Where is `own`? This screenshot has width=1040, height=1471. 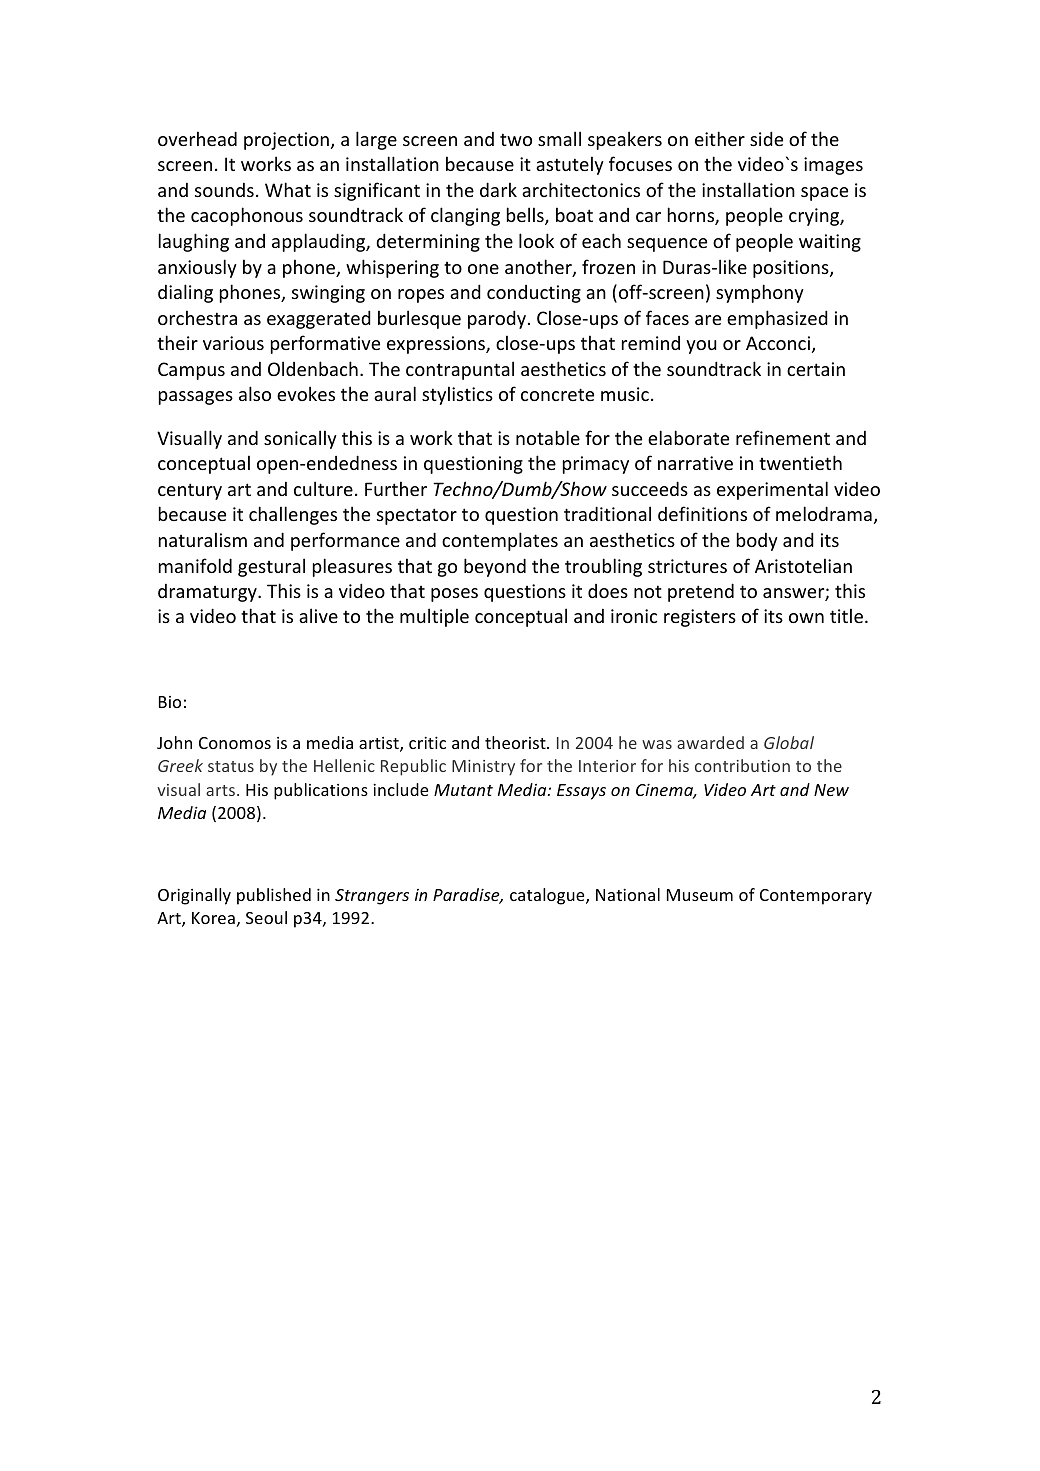 own is located at coordinates (806, 618).
